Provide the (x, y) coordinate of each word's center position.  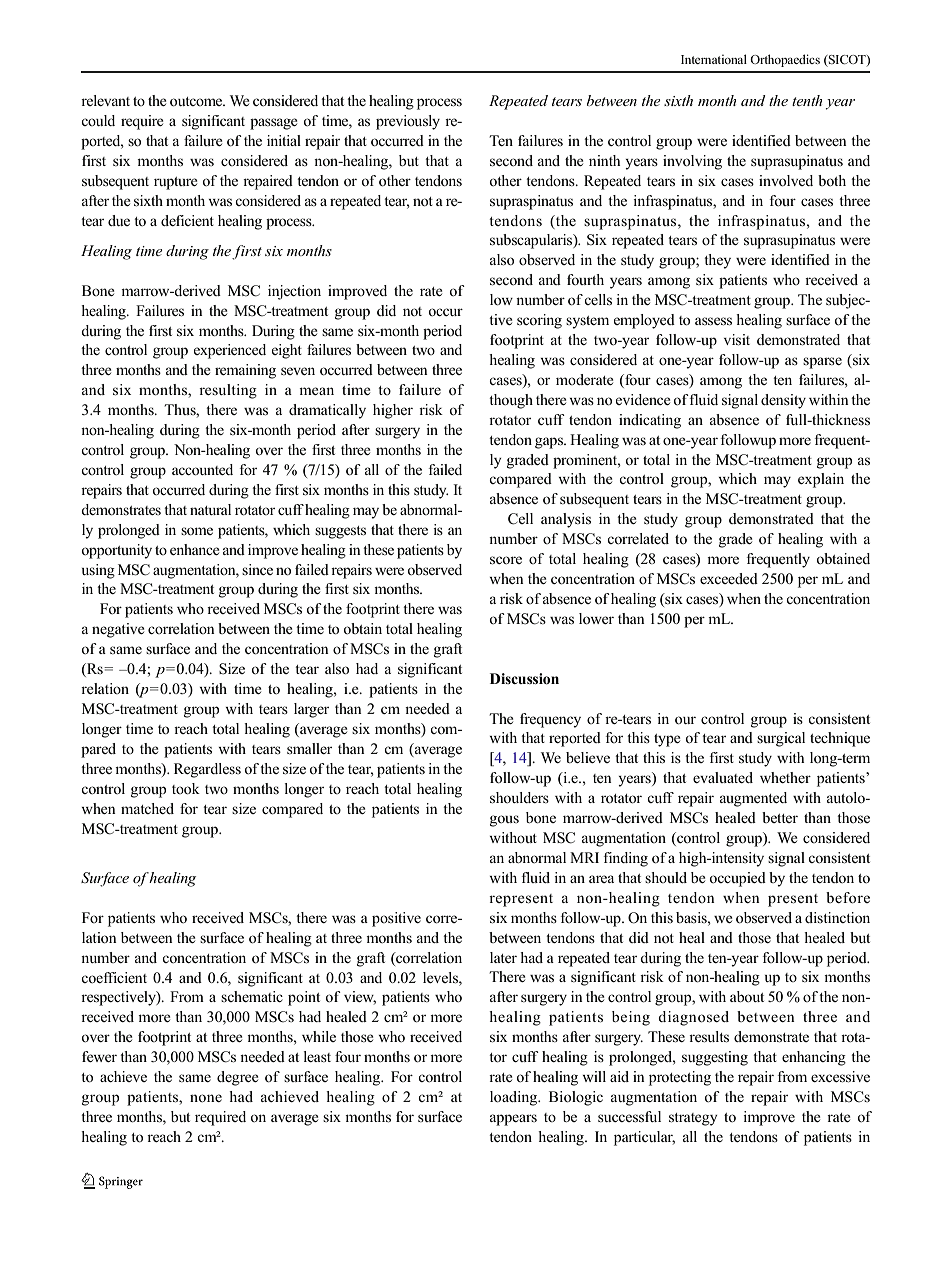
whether (785, 777)
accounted (202, 470)
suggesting (715, 1058)
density (783, 401)
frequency (550, 720)
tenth (807, 100)
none (206, 1098)
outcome (197, 102)
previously (408, 122)
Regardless (207, 770)
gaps (550, 443)
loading (515, 1098)
